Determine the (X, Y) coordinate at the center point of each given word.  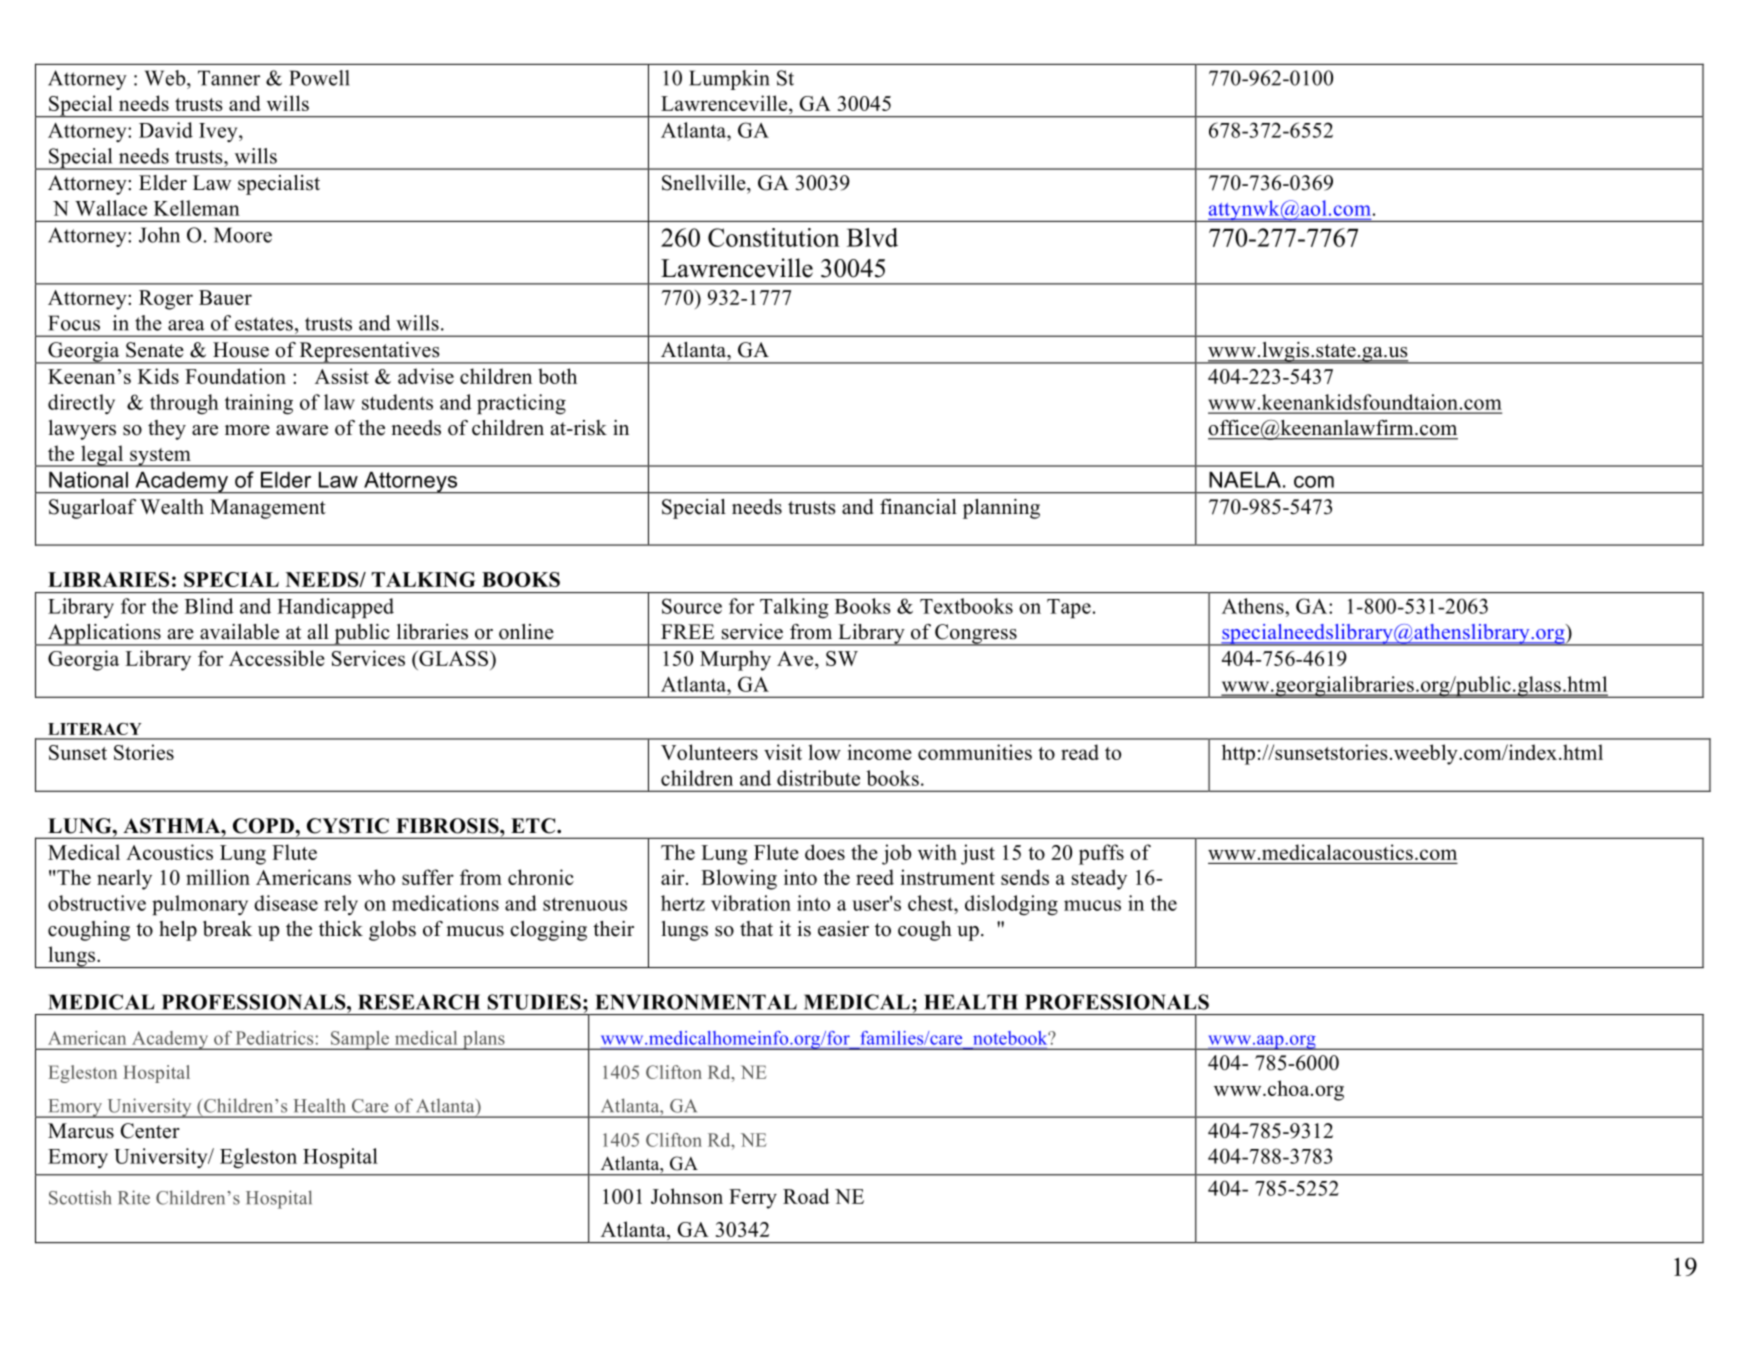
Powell (319, 78)
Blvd (872, 237)
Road (806, 1196)
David (166, 130)
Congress (976, 635)
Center (150, 1131)
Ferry (753, 1199)
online (526, 632)
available (239, 632)
